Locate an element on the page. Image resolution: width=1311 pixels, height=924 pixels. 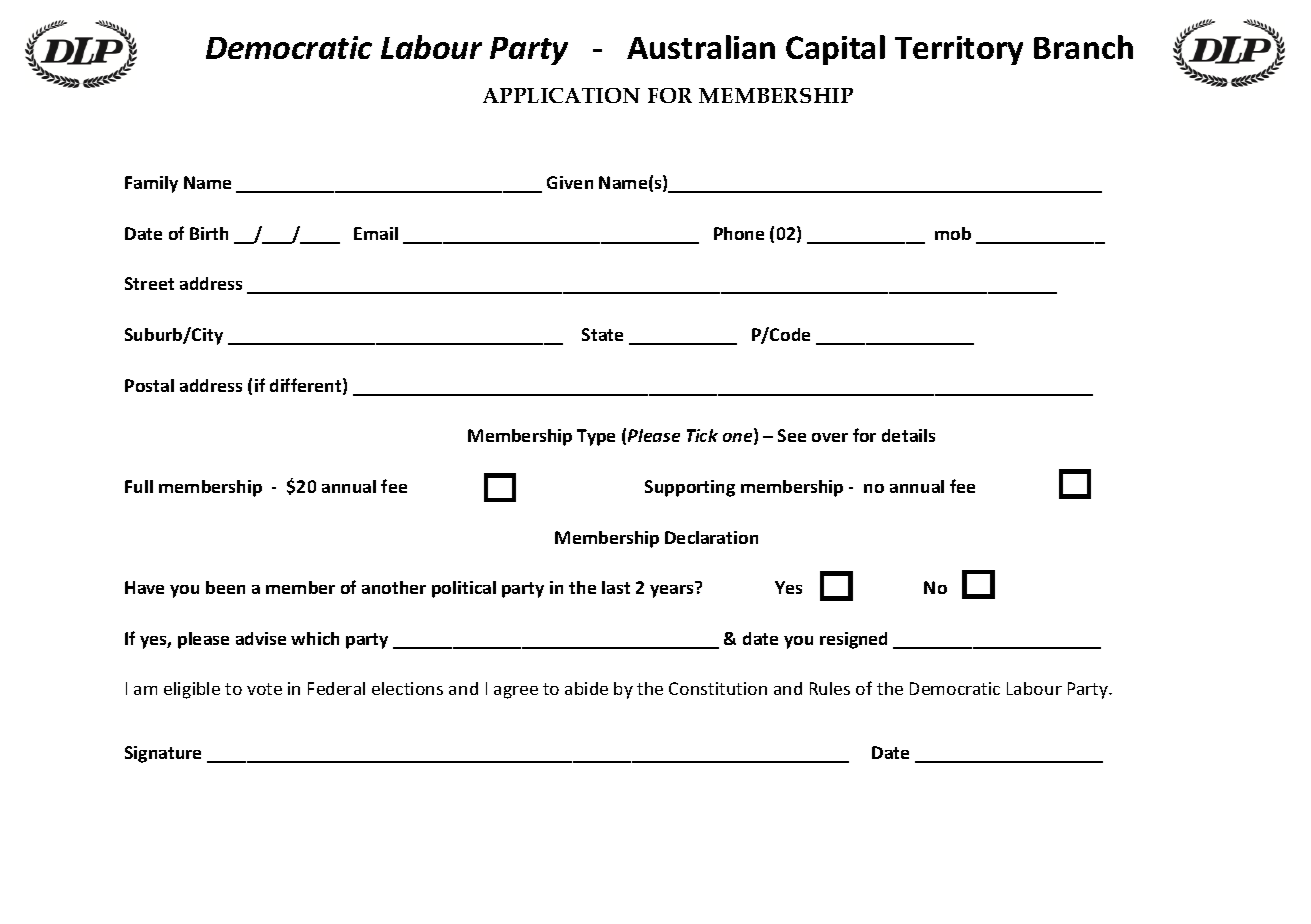
resigned is located at coordinates (853, 640).
